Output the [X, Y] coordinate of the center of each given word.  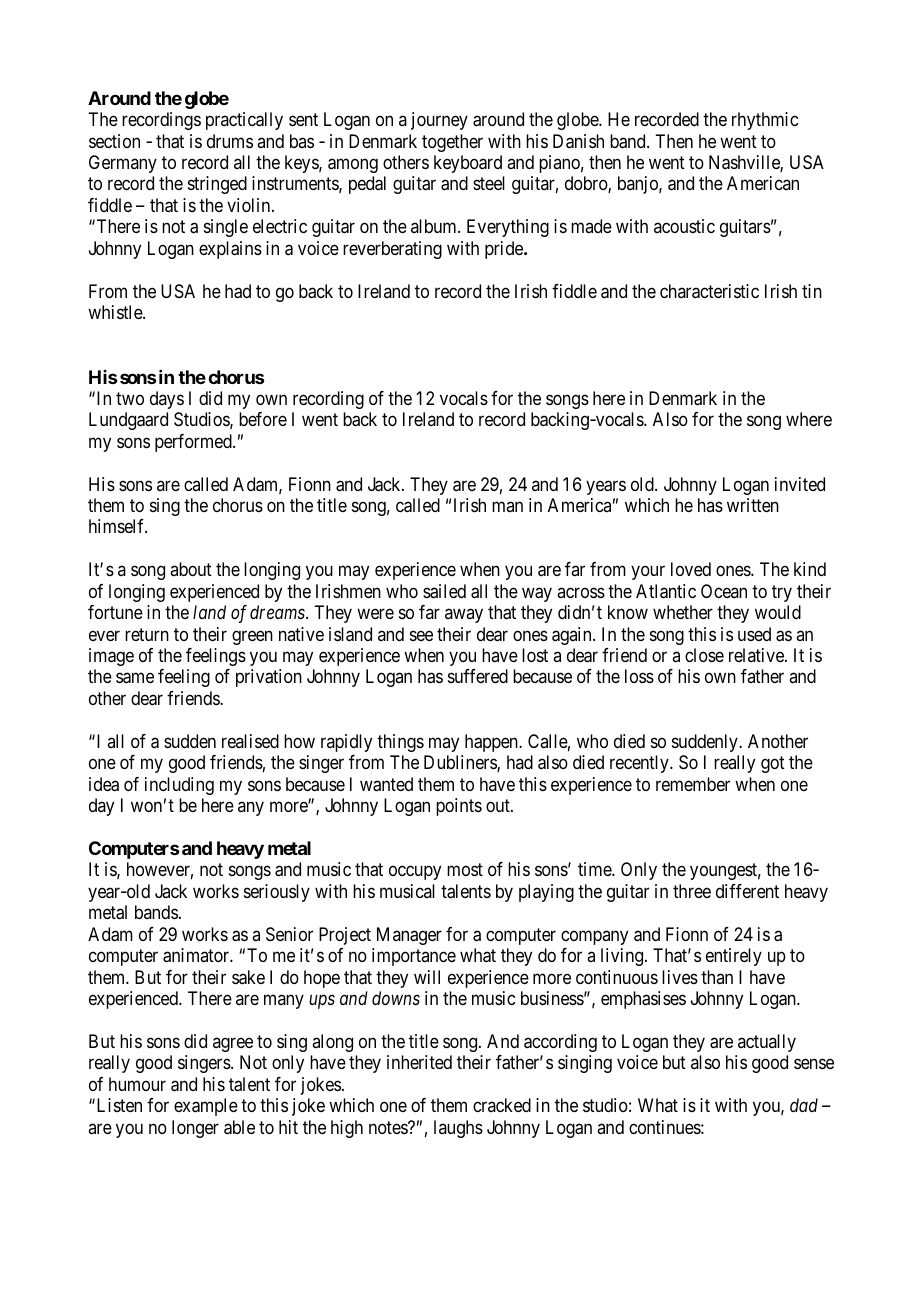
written [753, 505]
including [179, 786]
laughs [458, 1129]
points [459, 807]
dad [804, 1105]
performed [194, 443]
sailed [444, 591]
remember [693, 784]
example [206, 1107]
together [452, 143]
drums [230, 141]
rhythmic [765, 121]
